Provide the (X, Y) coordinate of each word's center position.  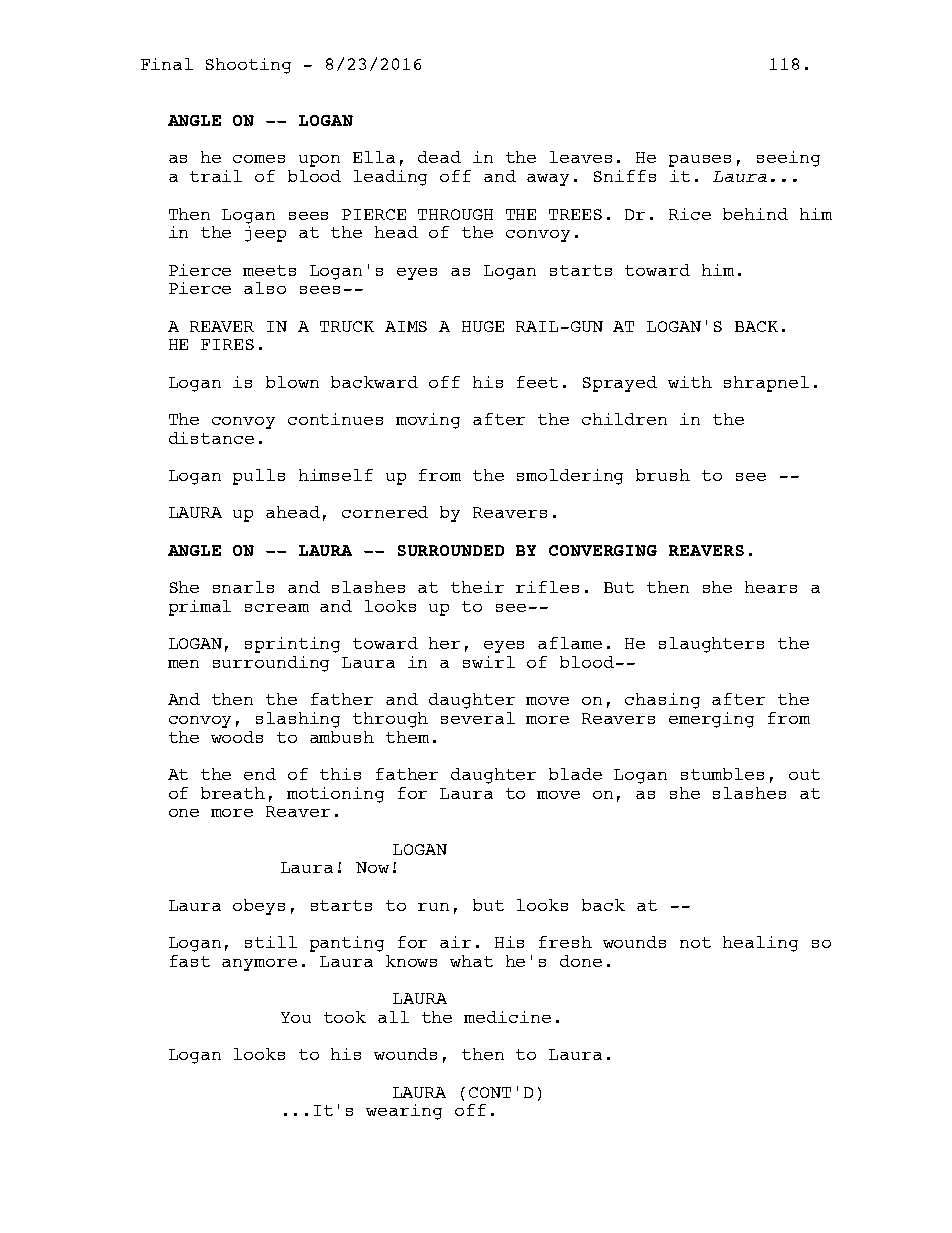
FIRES (227, 344)
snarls (243, 587)
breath (233, 793)
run (433, 907)
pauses (700, 161)
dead (439, 157)
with (690, 382)
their (477, 587)
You (296, 1017)
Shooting (248, 66)
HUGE (483, 326)
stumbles (722, 774)
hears (771, 587)
